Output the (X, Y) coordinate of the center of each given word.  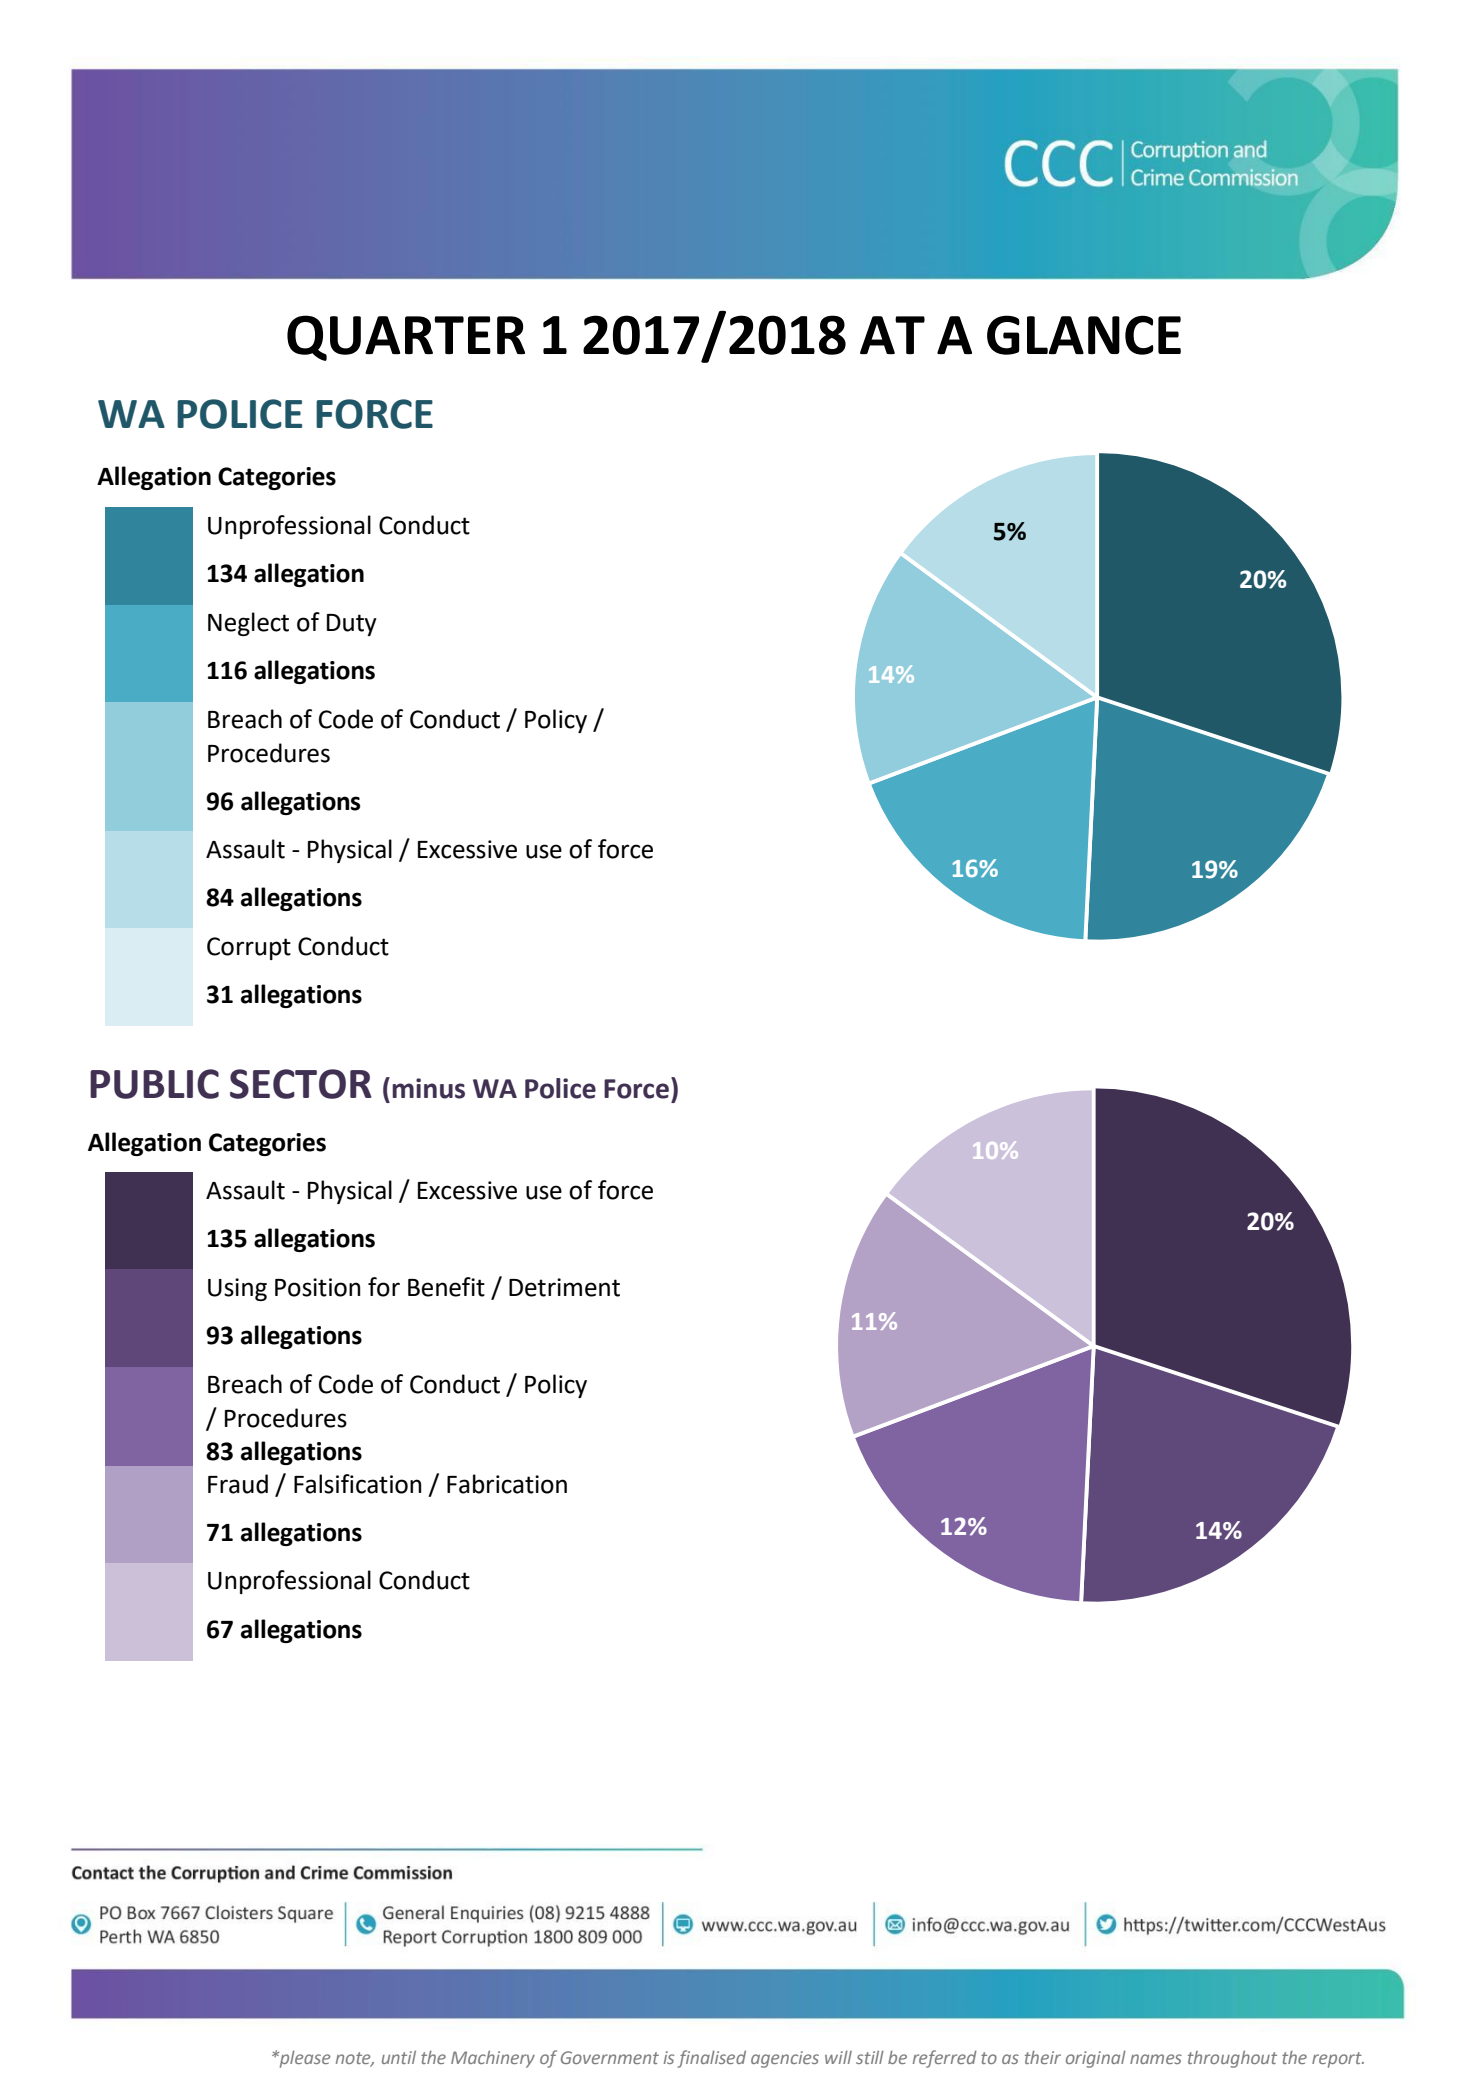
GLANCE (1084, 335)
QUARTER (406, 338)
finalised (711, 2059)
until (399, 2057)
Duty (352, 625)
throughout (1232, 2059)
